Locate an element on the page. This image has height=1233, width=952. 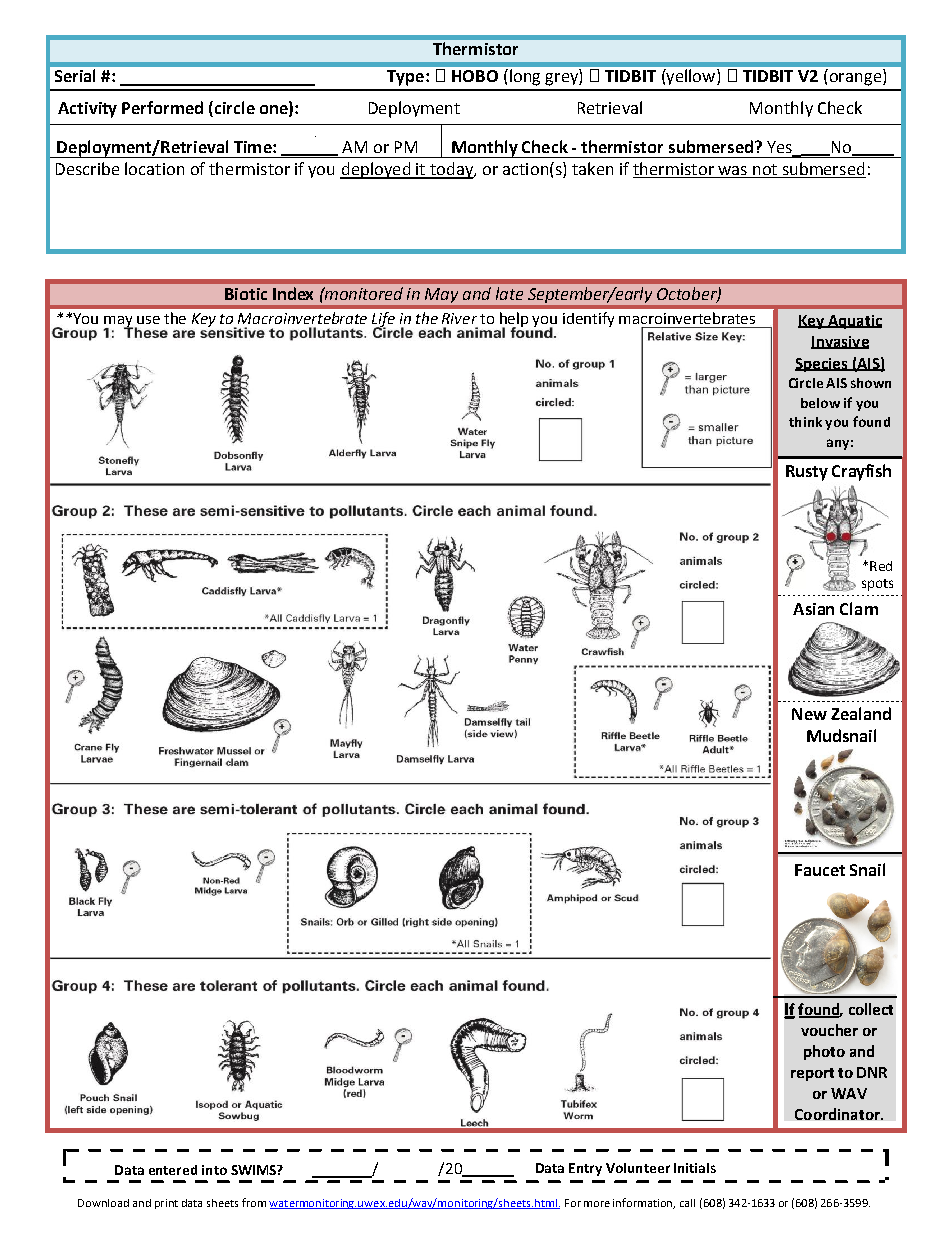
Biotic is located at coordinates (246, 294).
